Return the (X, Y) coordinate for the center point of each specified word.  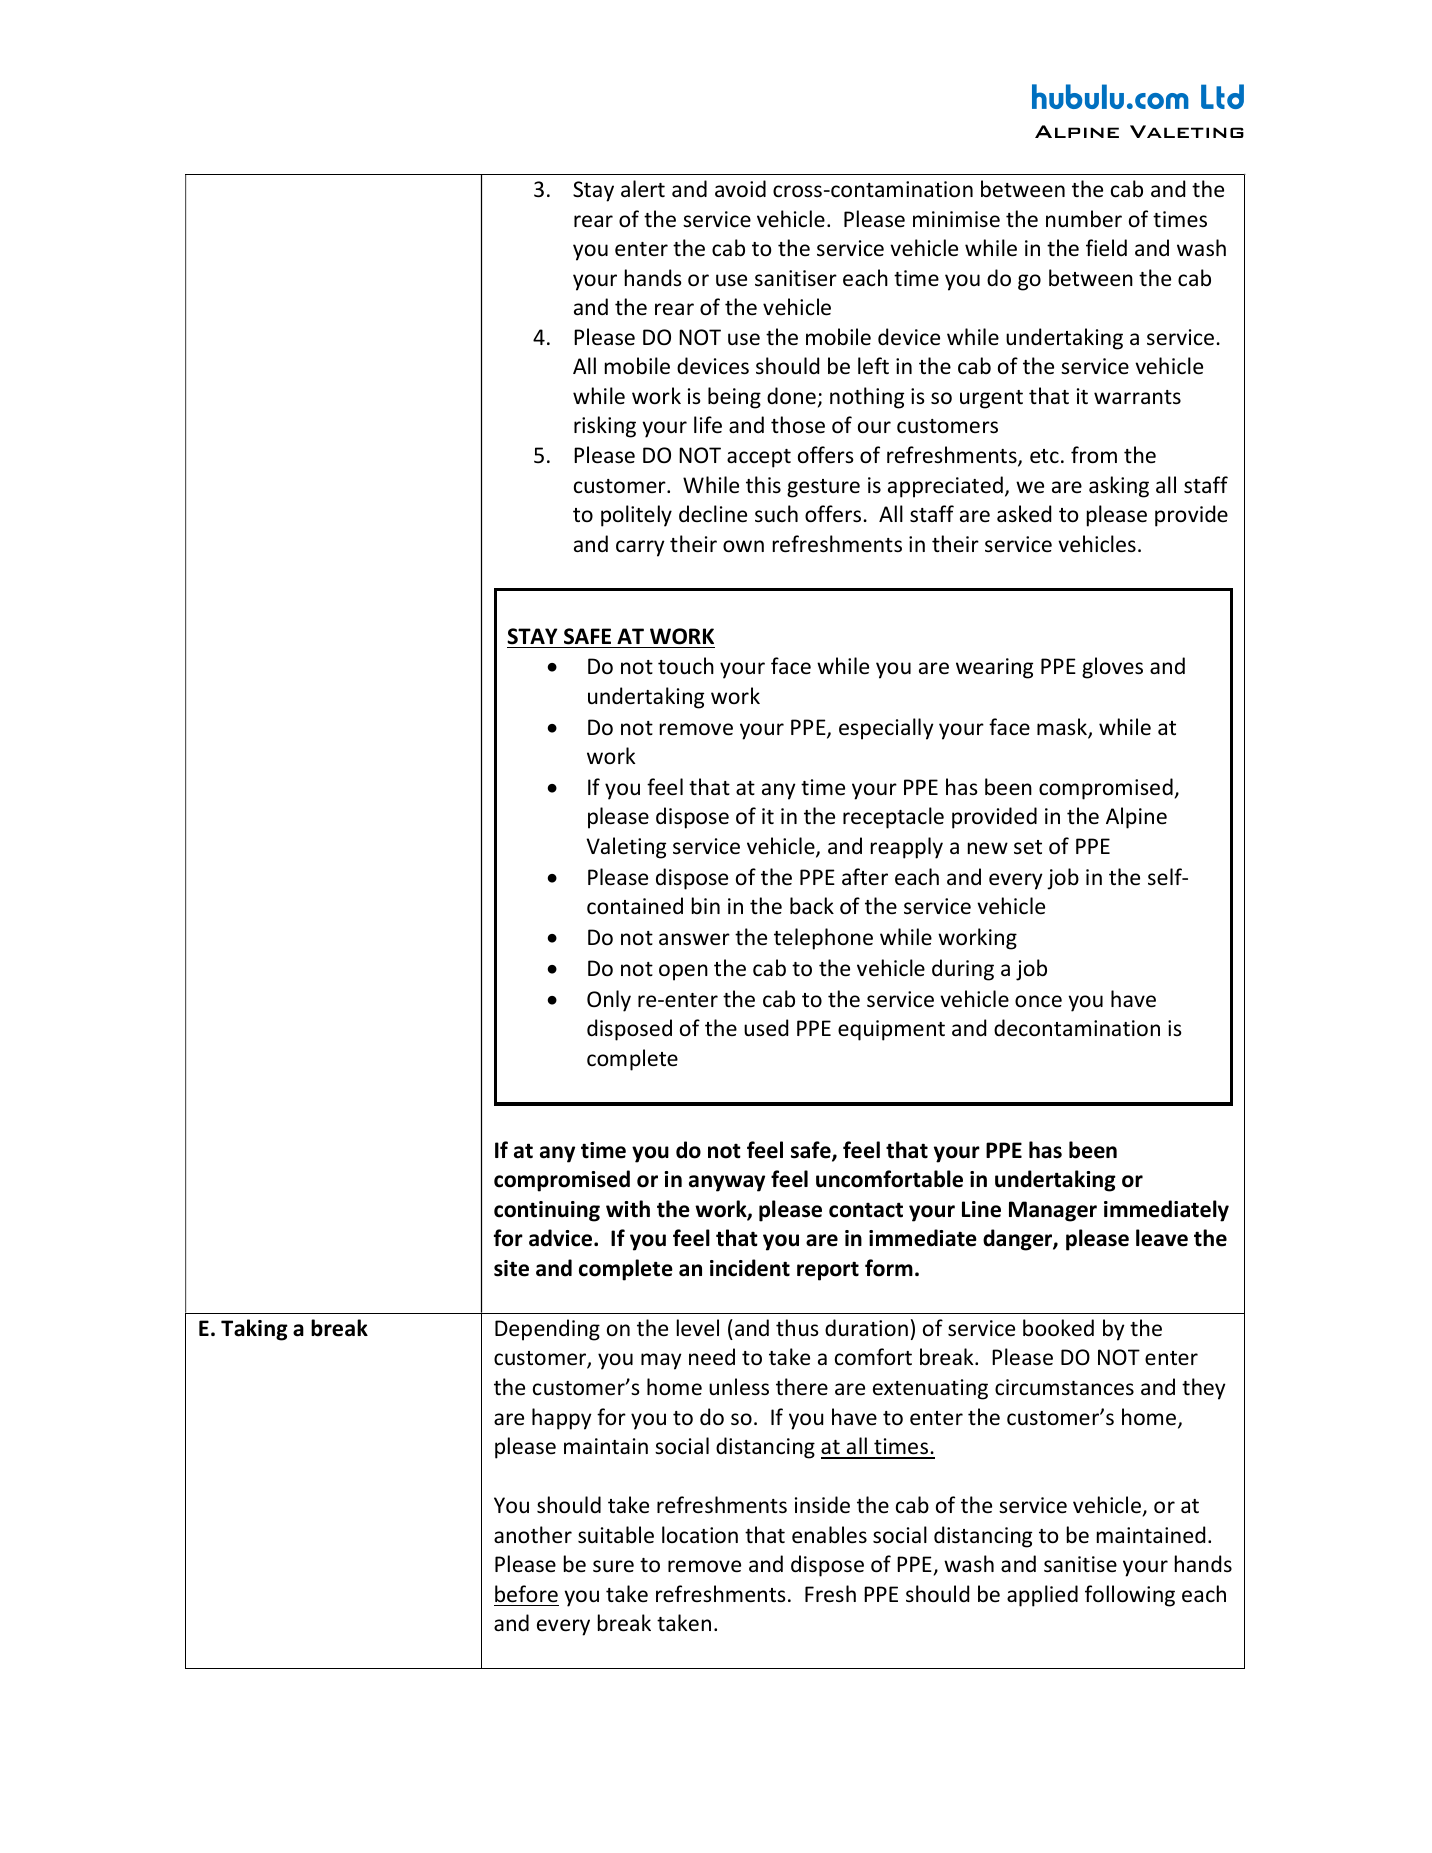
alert (643, 189)
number (1084, 219)
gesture (823, 488)
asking (1119, 487)
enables (829, 1535)
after (865, 877)
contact (866, 1210)
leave (1162, 1238)
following (1130, 1596)
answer (694, 939)
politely (636, 516)
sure (613, 1566)
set (1028, 847)
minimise (956, 219)
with (628, 1209)
